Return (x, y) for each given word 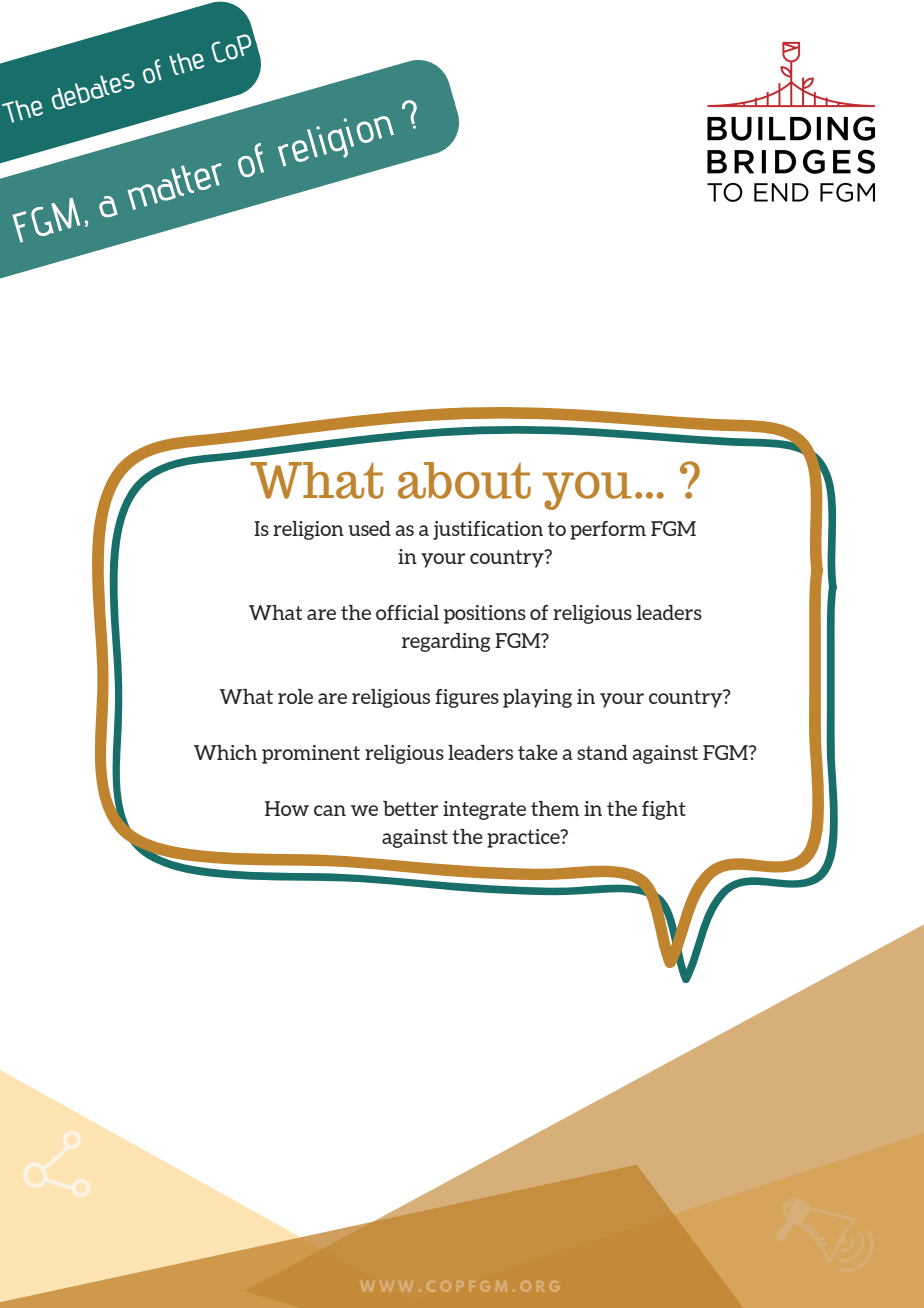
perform (608, 530)
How (287, 808)
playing (537, 698)
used (369, 528)
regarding (446, 642)
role (295, 696)
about (464, 480)
